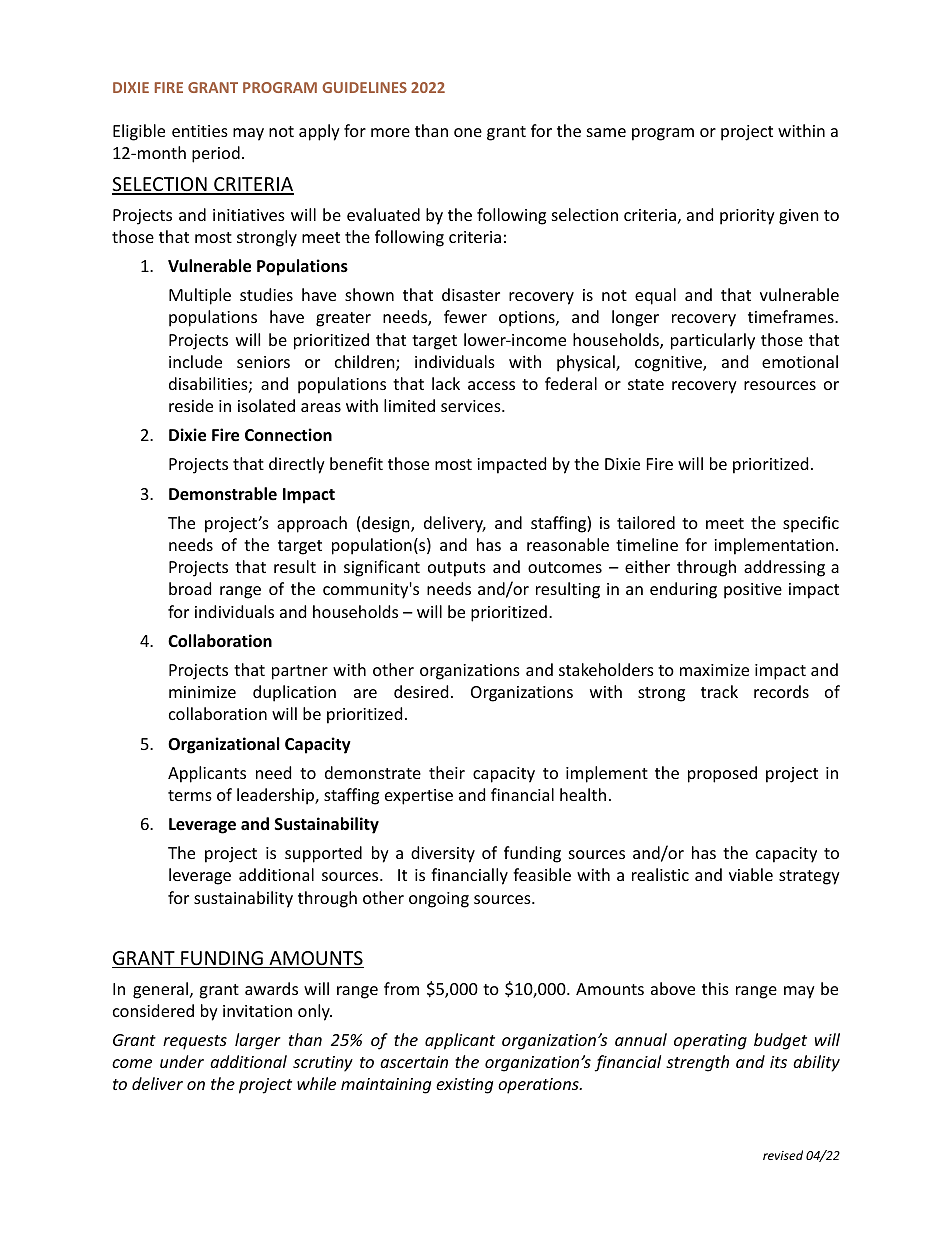 The height and width of the screenshot is (1233, 952). What do you see at coordinates (468, 132) in the screenshot?
I see `one` at bounding box center [468, 132].
